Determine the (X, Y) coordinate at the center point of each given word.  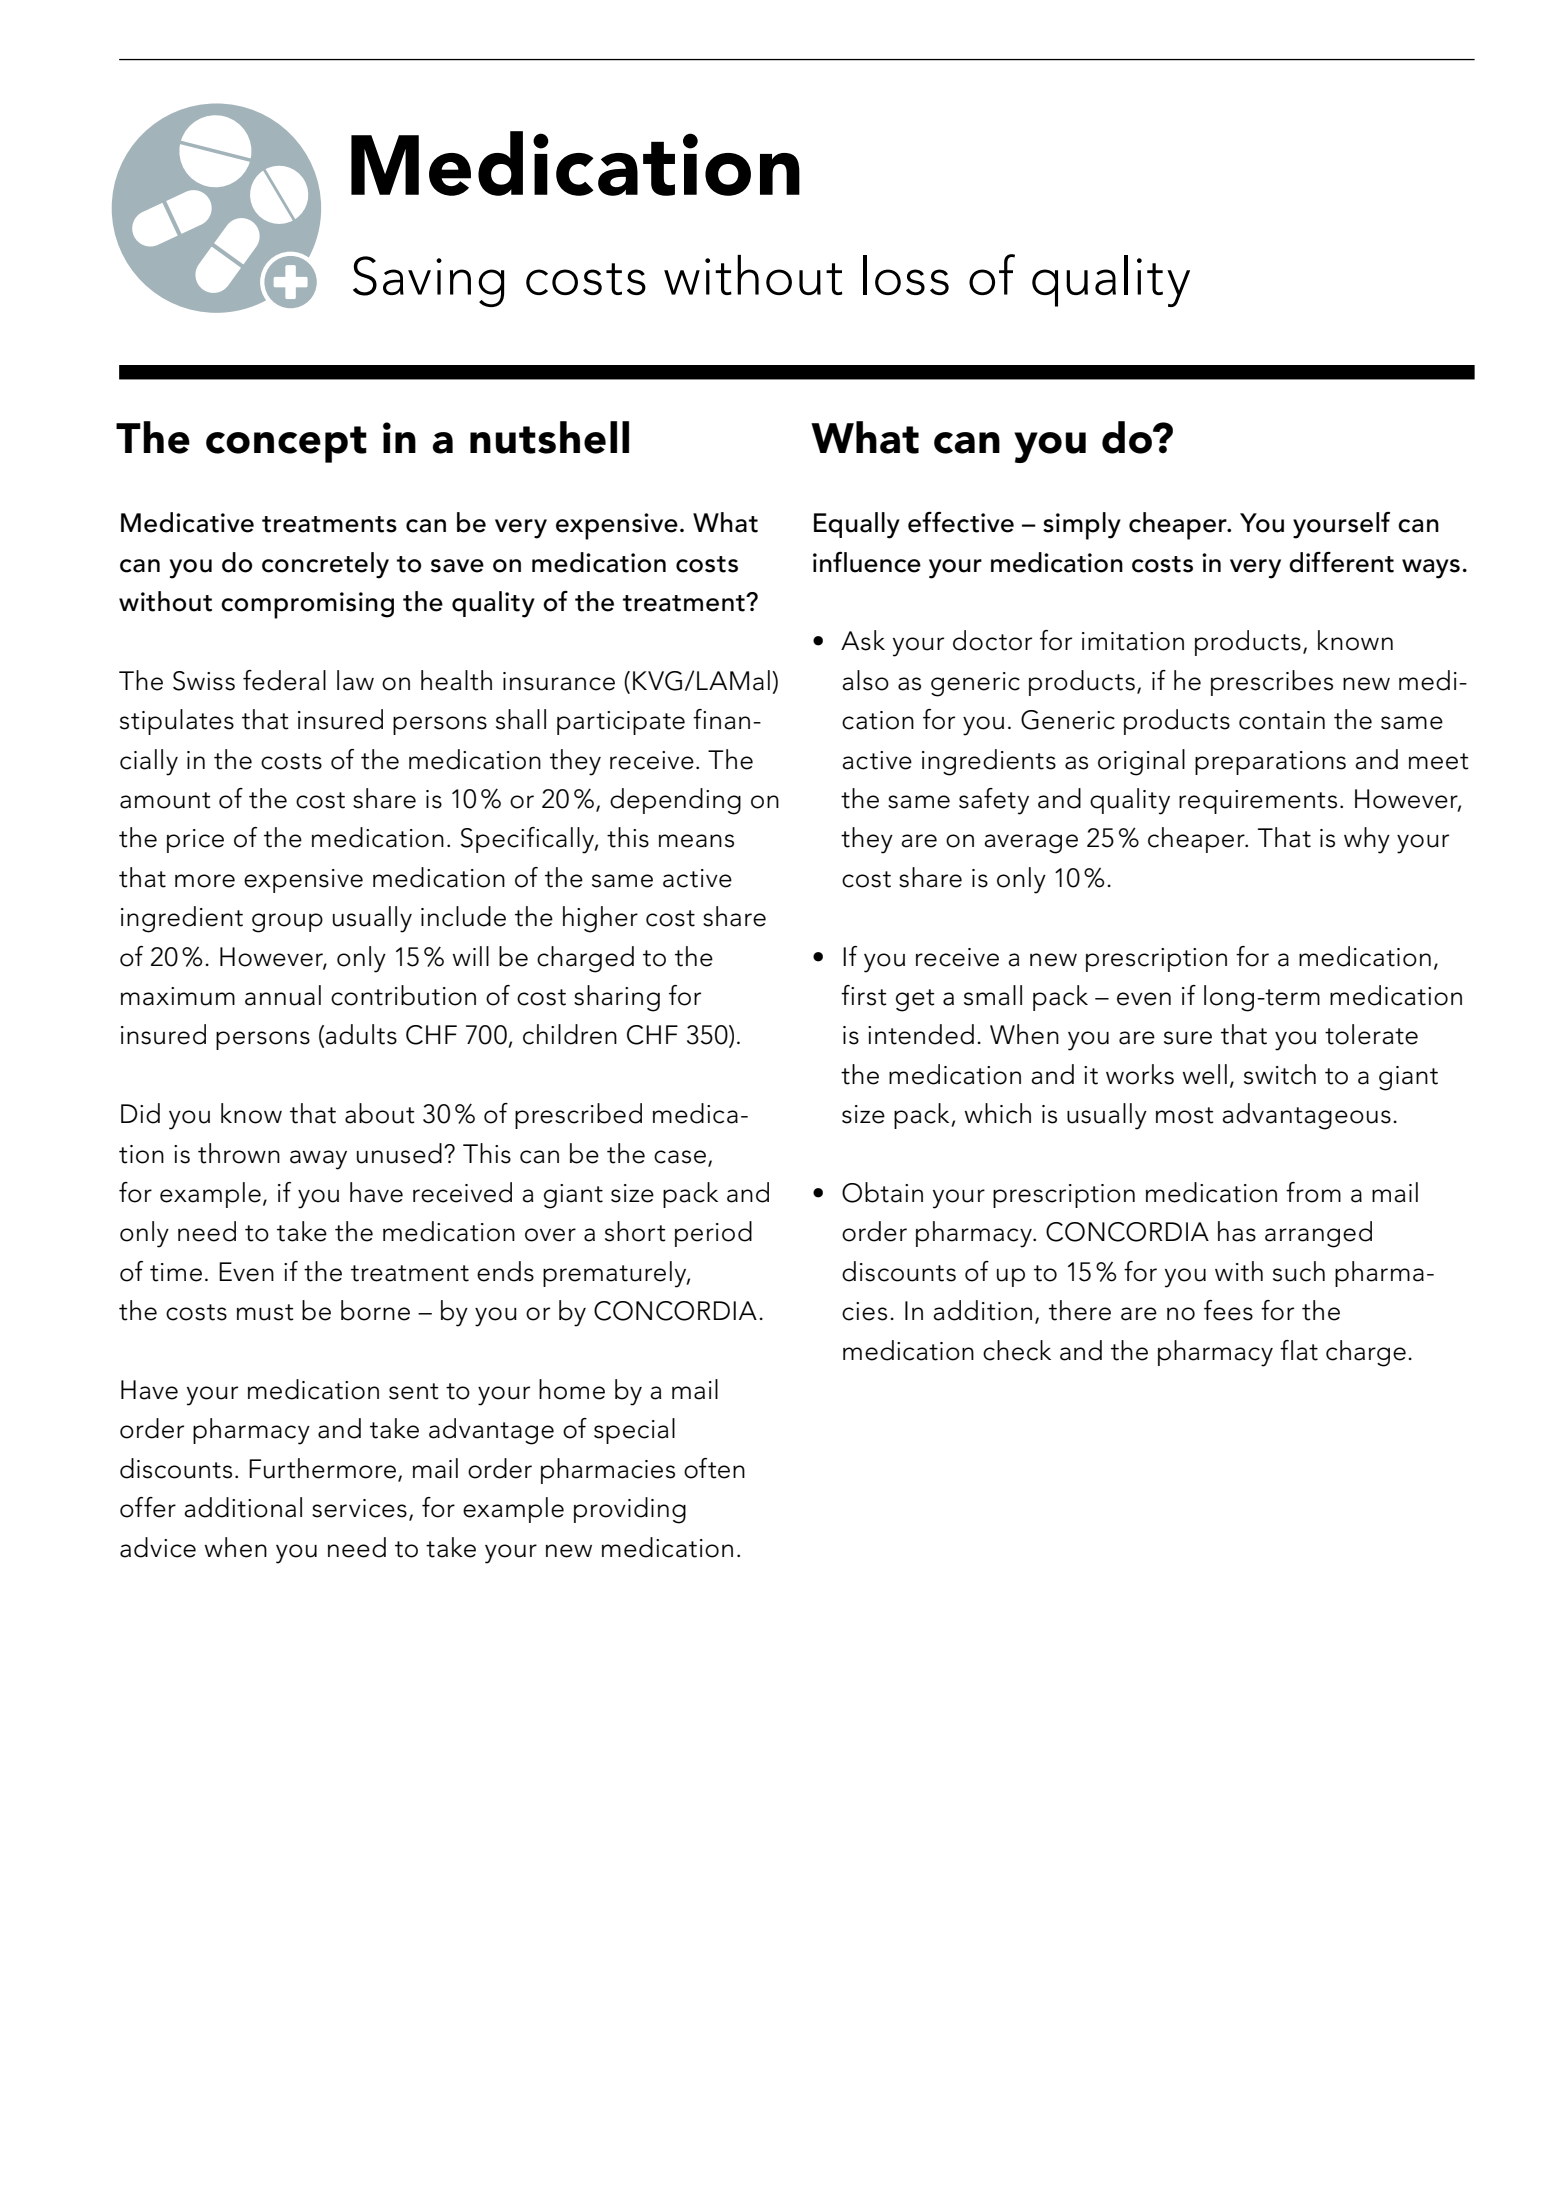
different (1341, 562)
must (265, 1312)
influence (867, 562)
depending (675, 801)
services (359, 1508)
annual (283, 995)
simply (1082, 526)
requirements (1258, 802)
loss (906, 275)
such (1299, 1271)
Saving (428, 281)
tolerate (1371, 1034)
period (713, 1234)
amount (165, 800)
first (864, 995)
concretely (325, 565)
